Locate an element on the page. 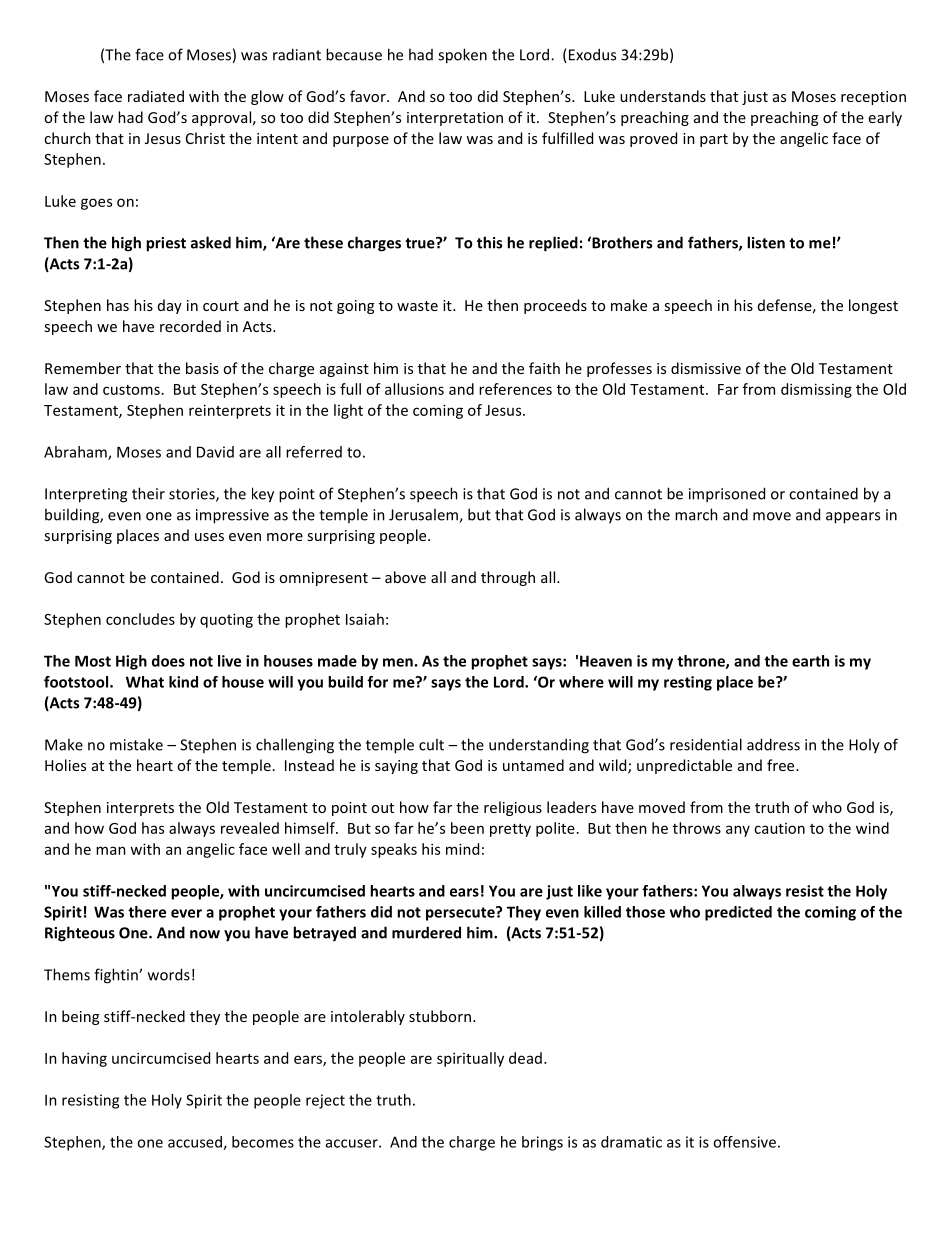  radiated is located at coordinates (156, 96).
